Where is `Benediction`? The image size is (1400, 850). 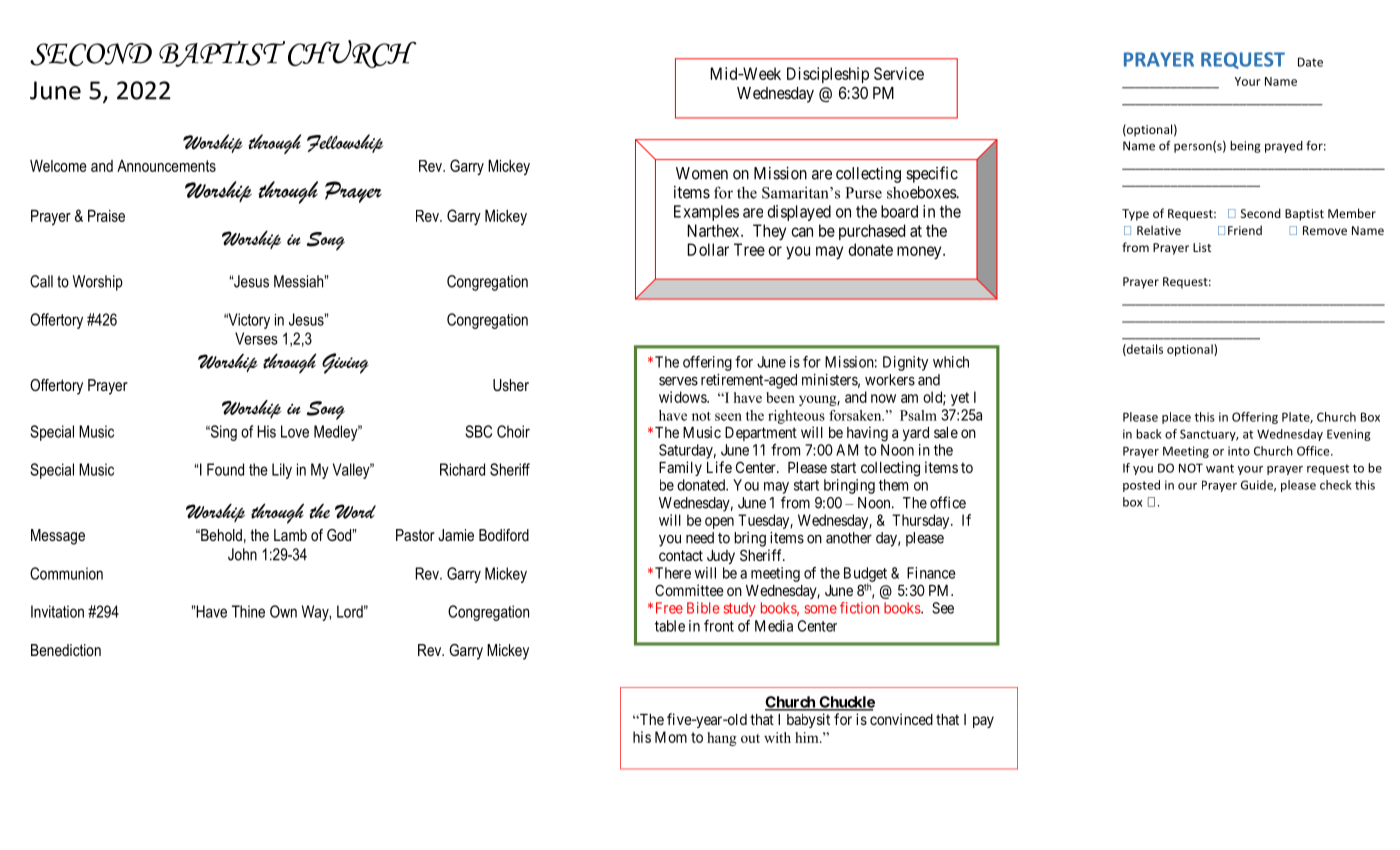 Benediction is located at coordinates (66, 650).
